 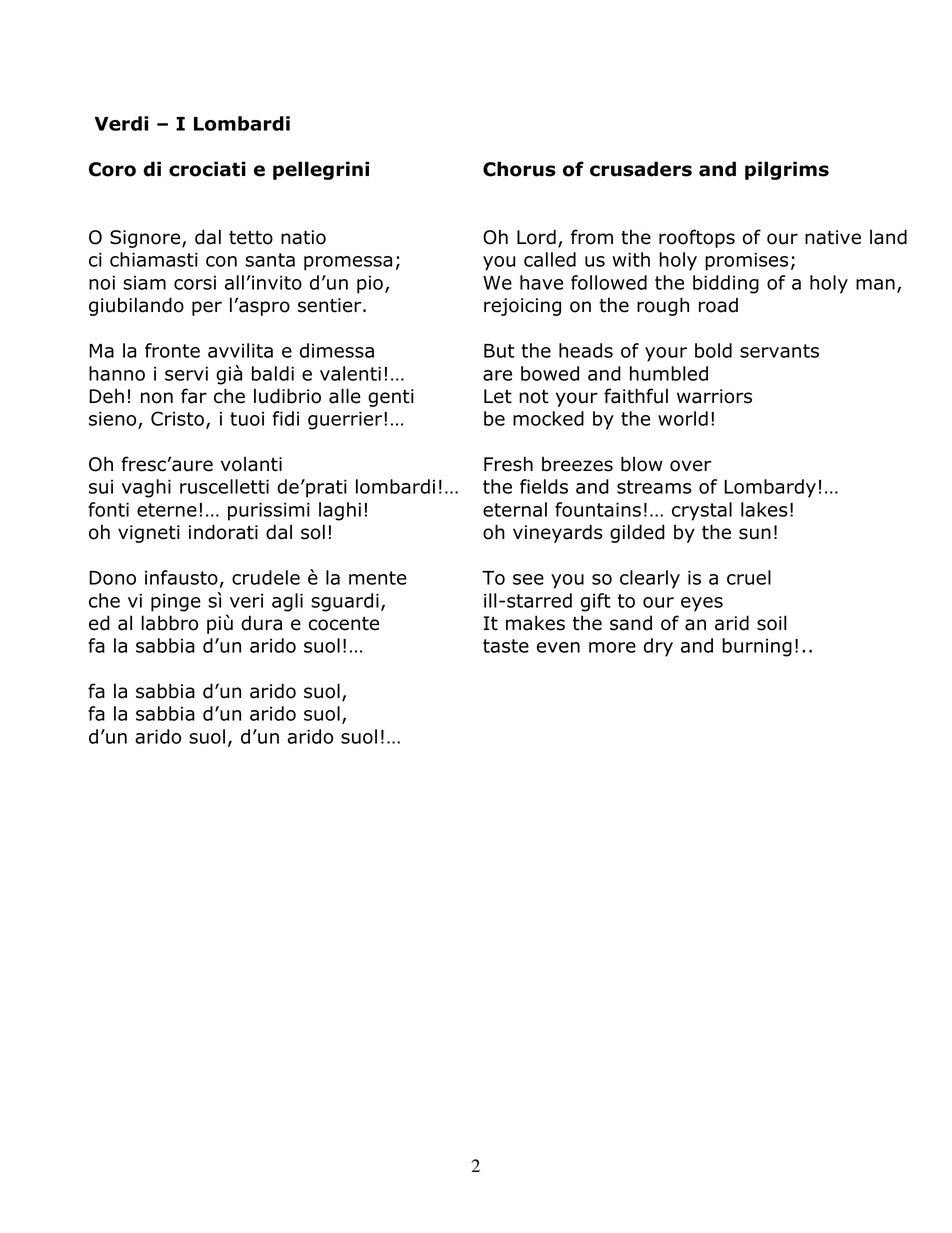 I want to click on taste, so click(x=506, y=646).
